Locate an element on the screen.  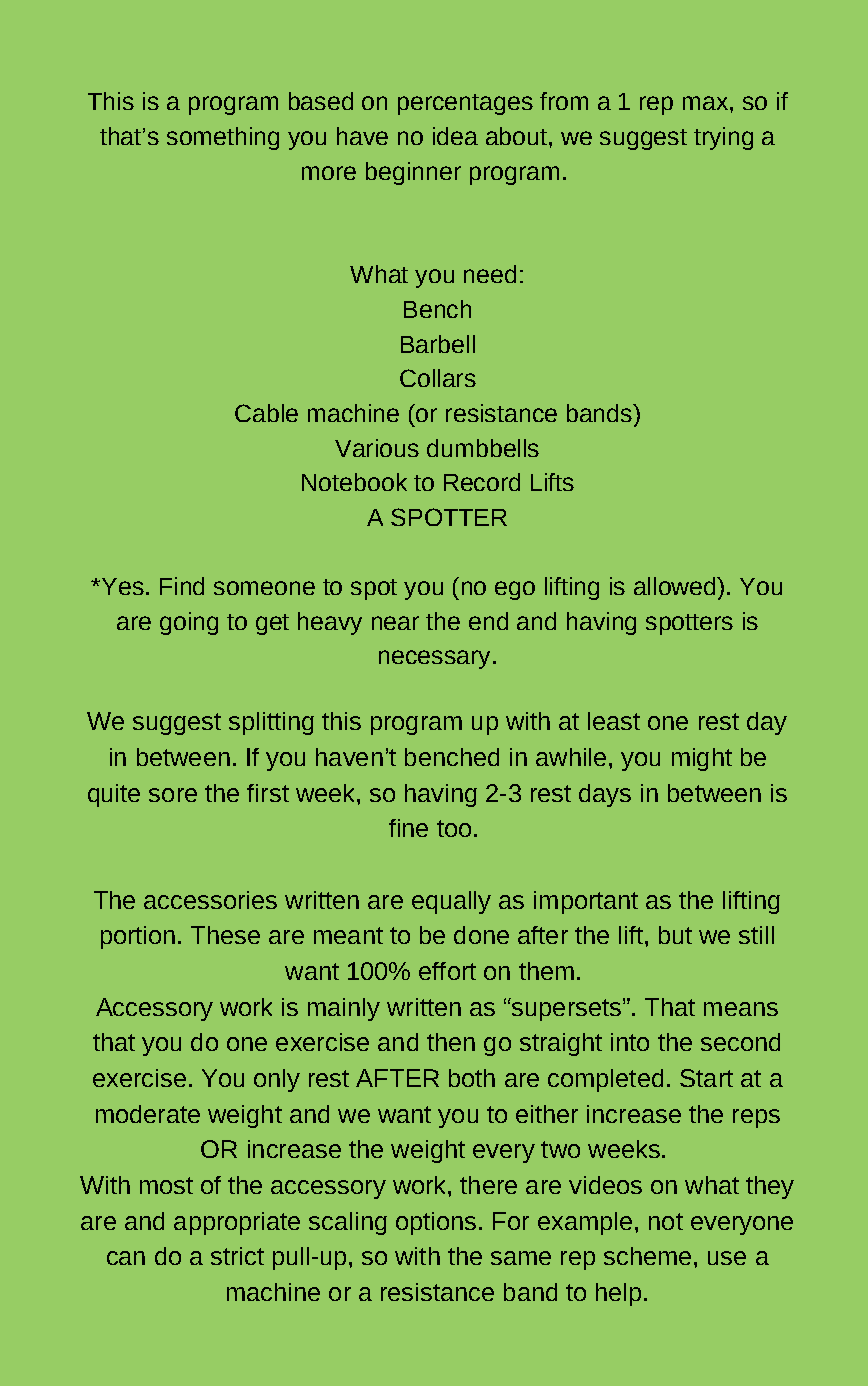
scheme is located at coordinates (647, 1256).
